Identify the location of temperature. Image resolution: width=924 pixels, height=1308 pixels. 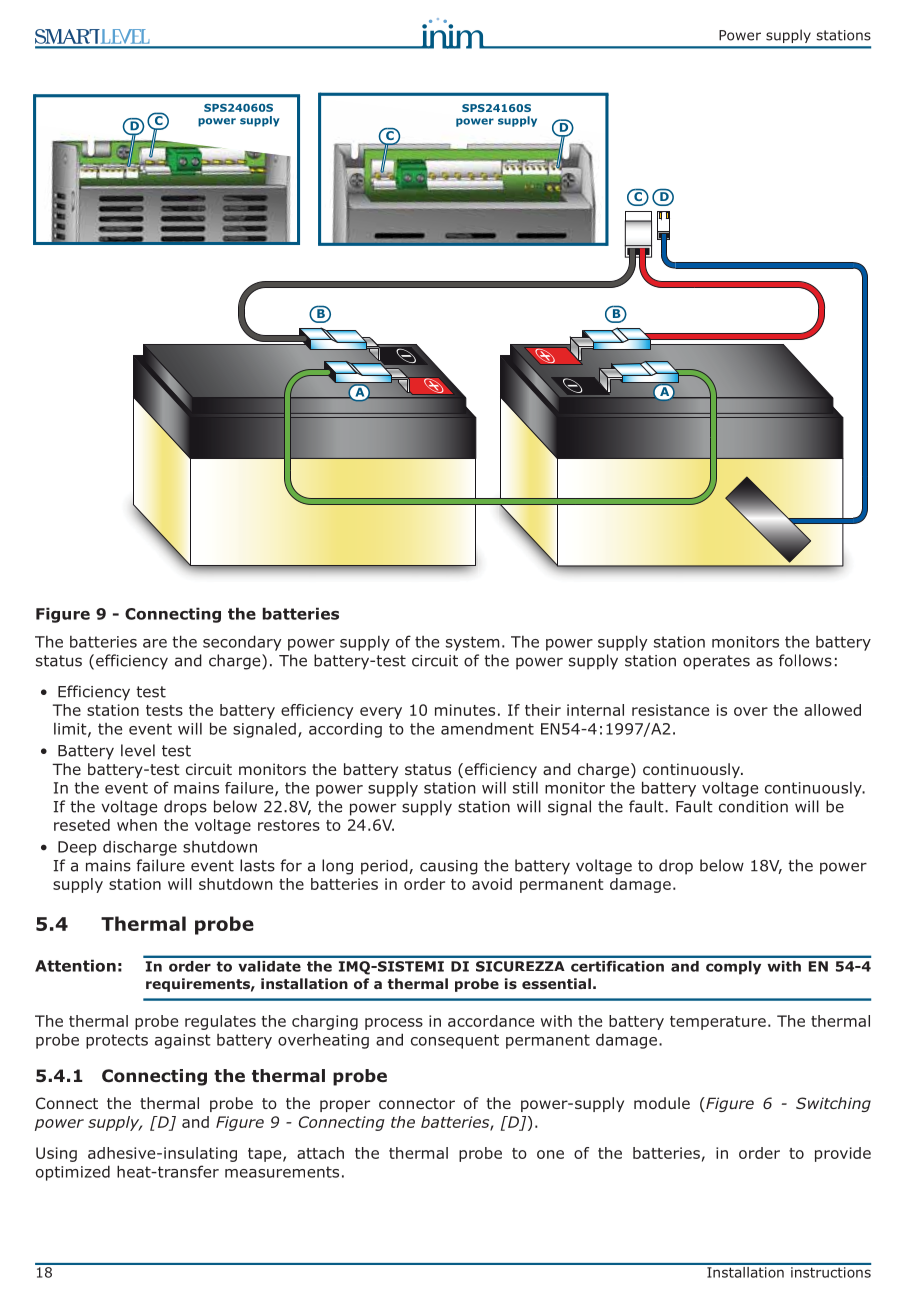
(718, 1023).
